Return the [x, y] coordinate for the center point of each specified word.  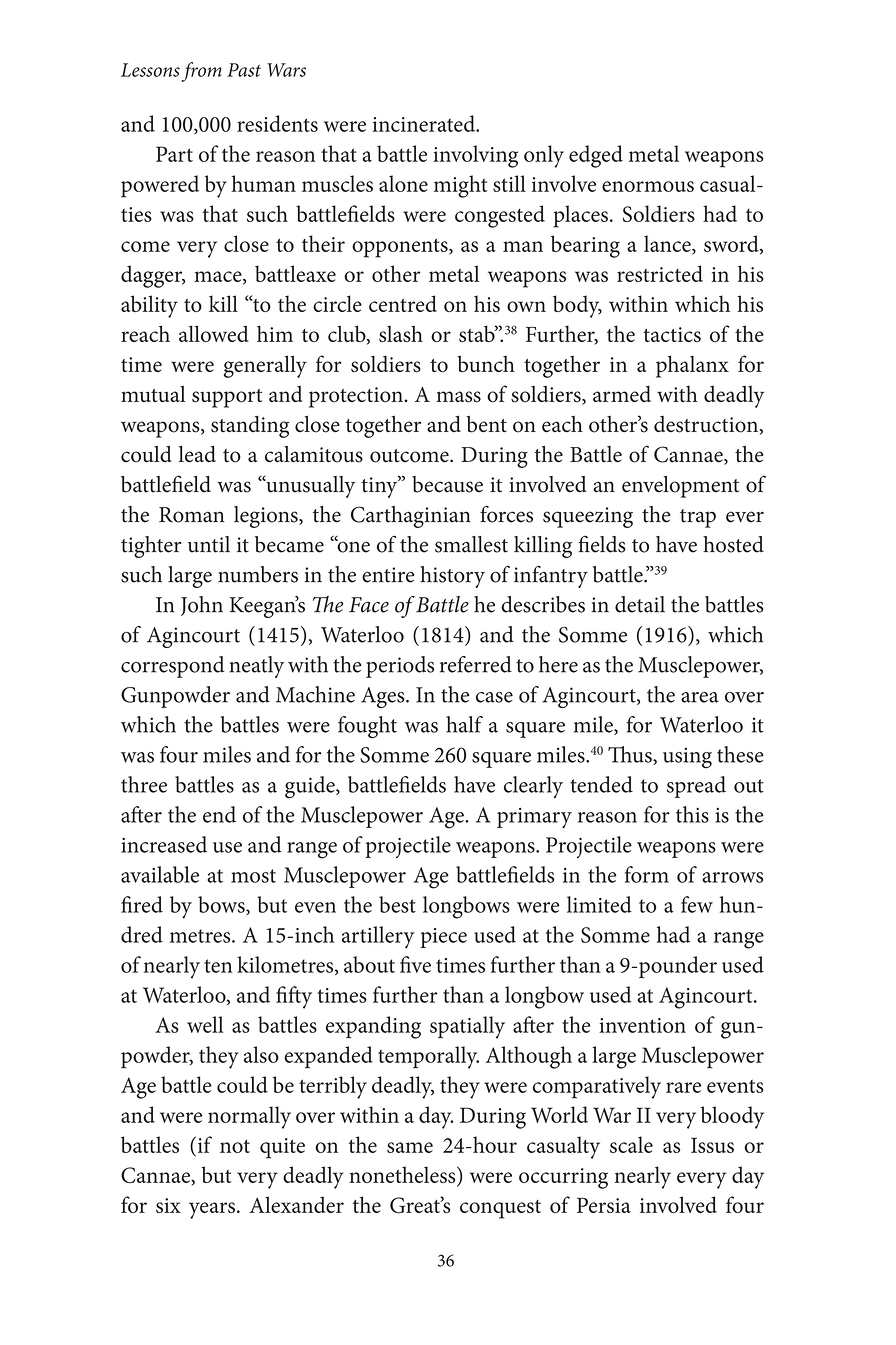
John [202, 606]
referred [476, 664]
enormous [648, 186]
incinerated [425, 123]
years [212, 1210]
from [201, 72]
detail [640, 604]
